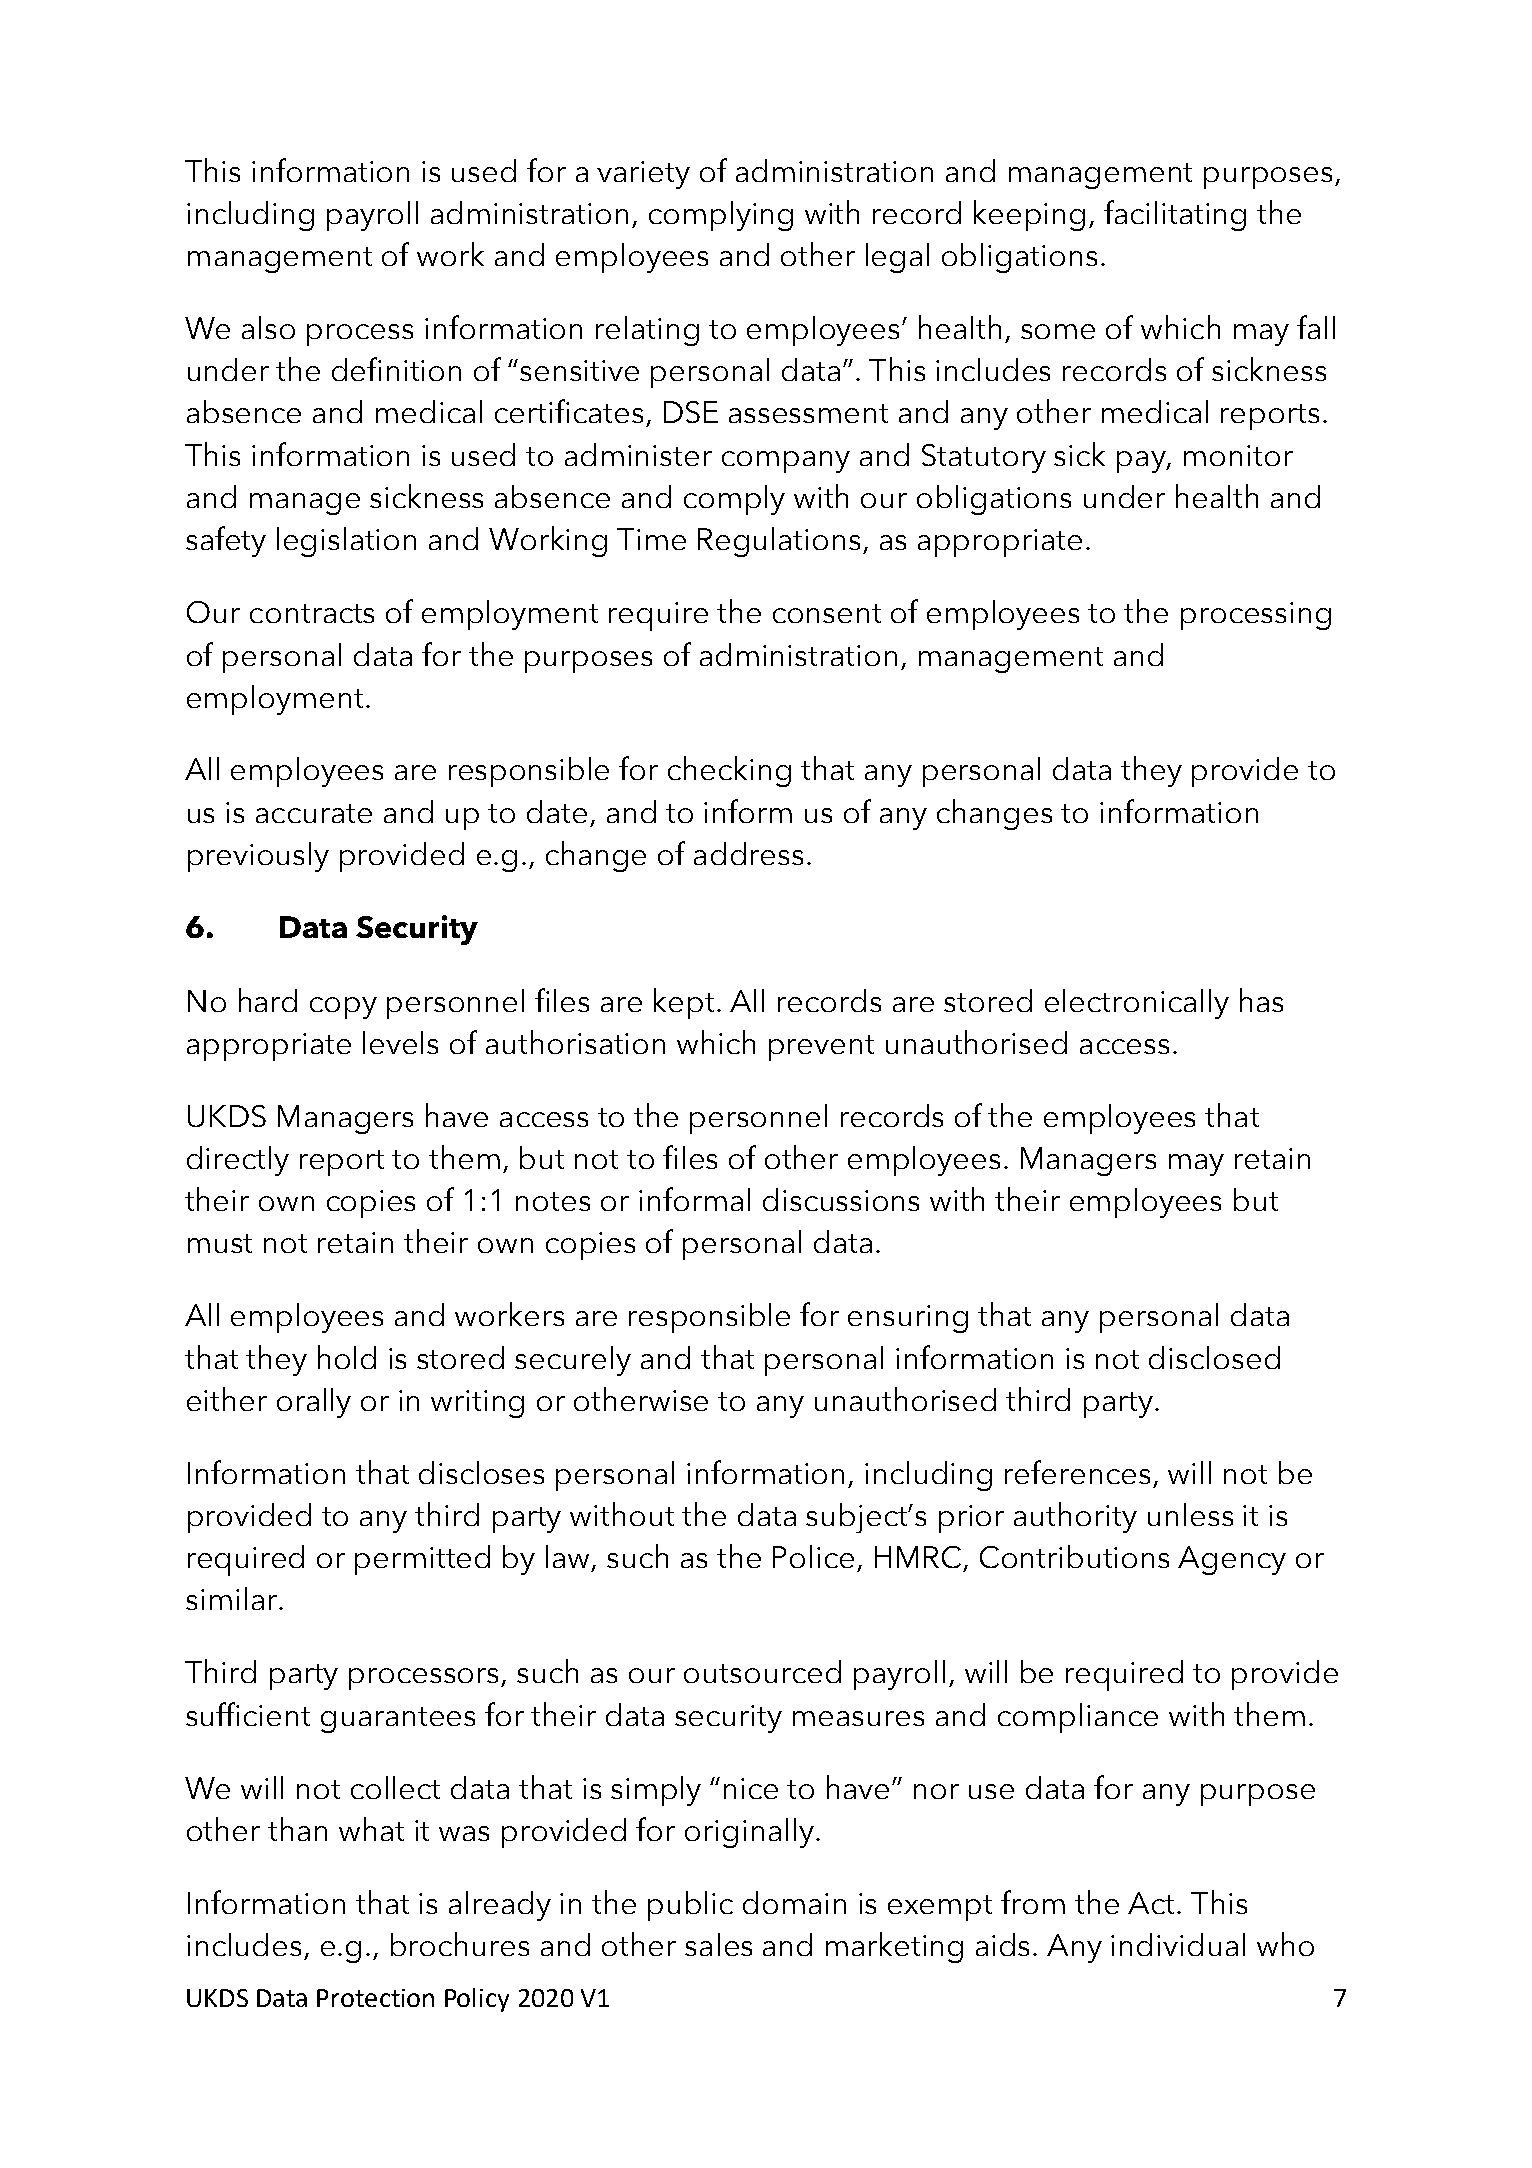  What do you see at coordinates (1137, 1004) in the screenshot?
I see `electronically` at bounding box center [1137, 1004].
